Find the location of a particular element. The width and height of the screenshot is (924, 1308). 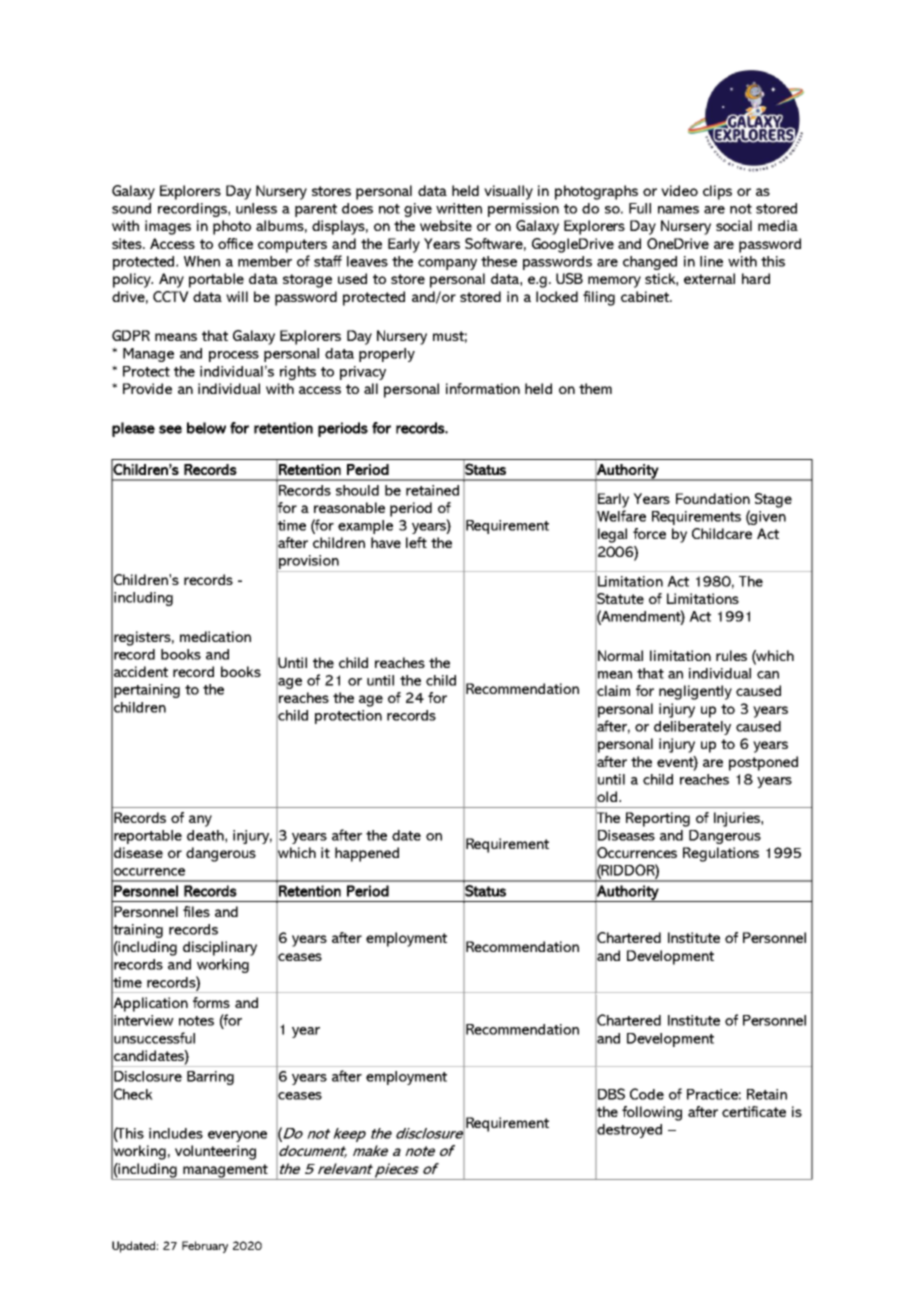

happened is located at coordinates (367, 854).
